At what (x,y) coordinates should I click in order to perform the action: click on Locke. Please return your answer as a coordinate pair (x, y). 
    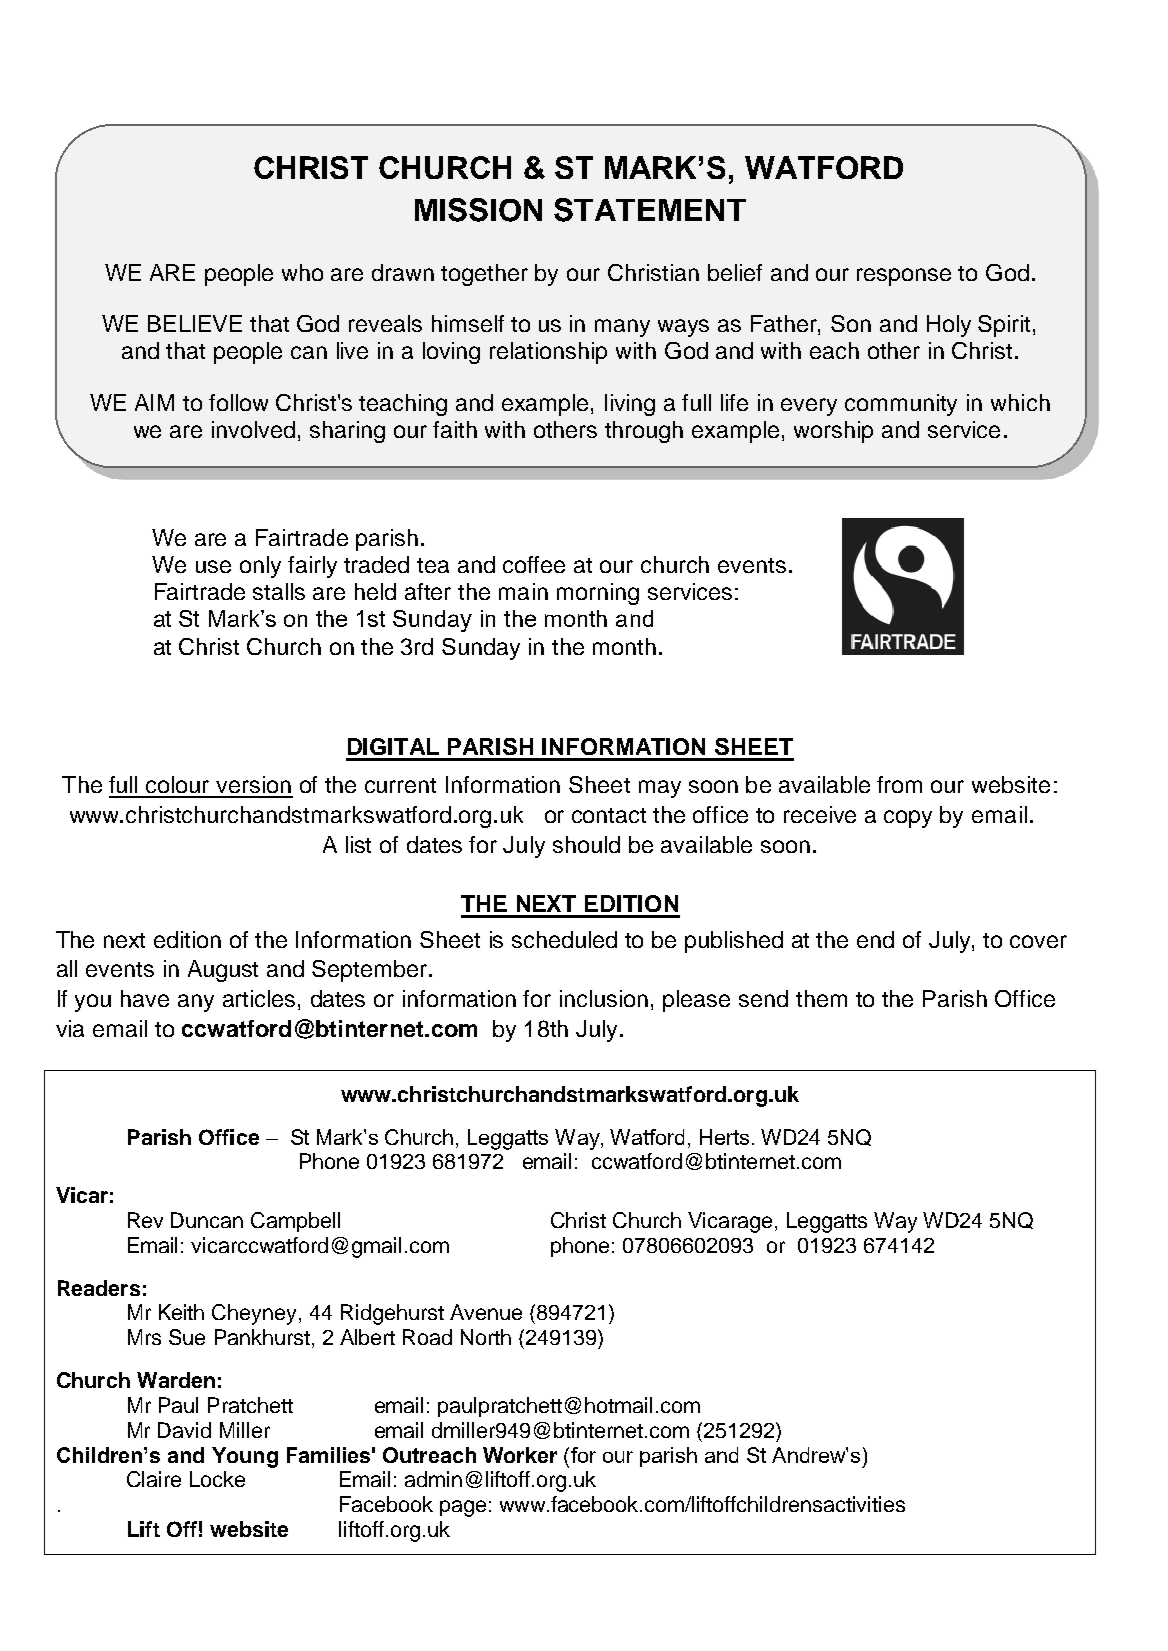
    Looking at the image, I should click on (217, 1479).
